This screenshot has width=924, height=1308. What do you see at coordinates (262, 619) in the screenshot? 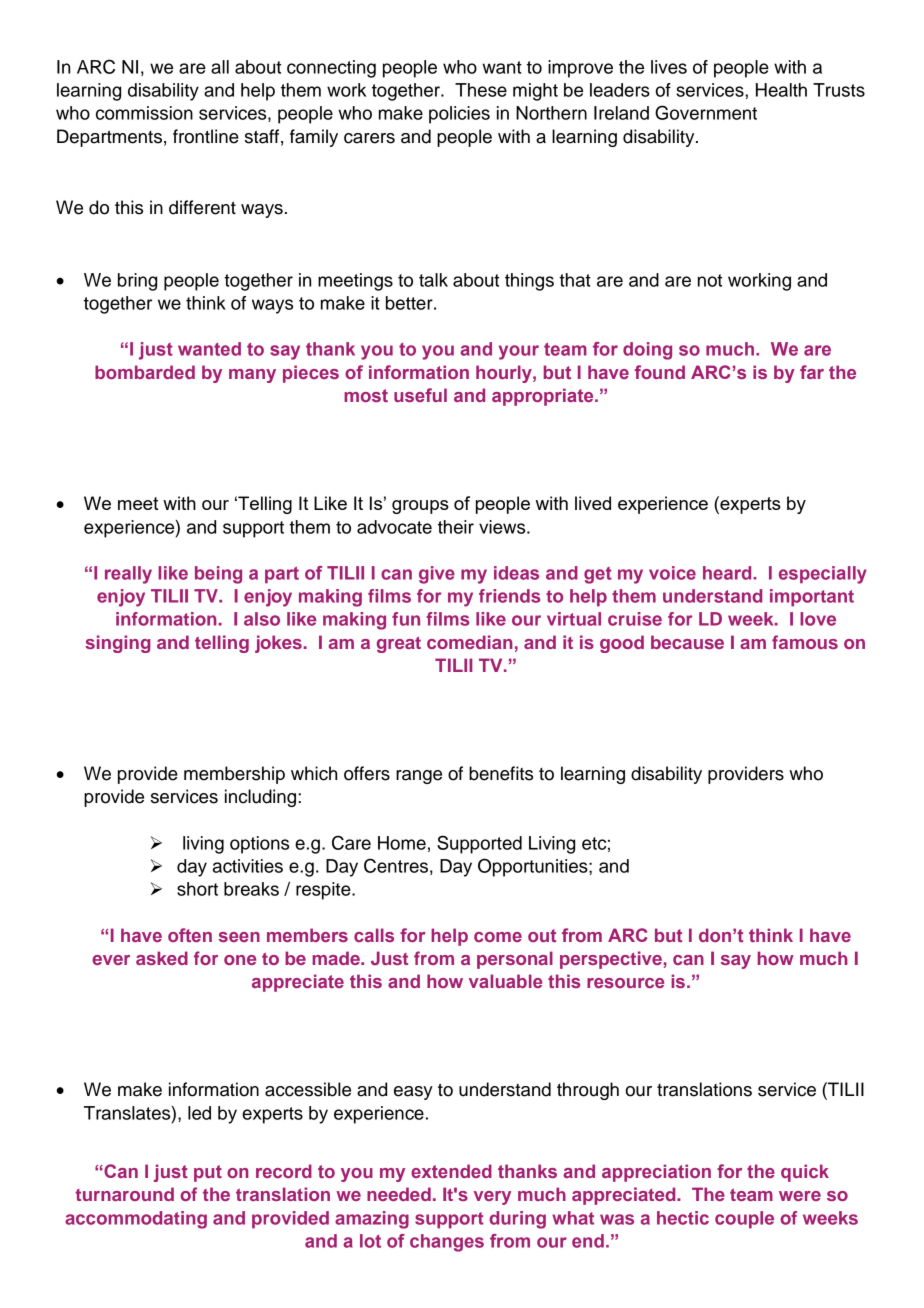
I see `also` at bounding box center [262, 619].
